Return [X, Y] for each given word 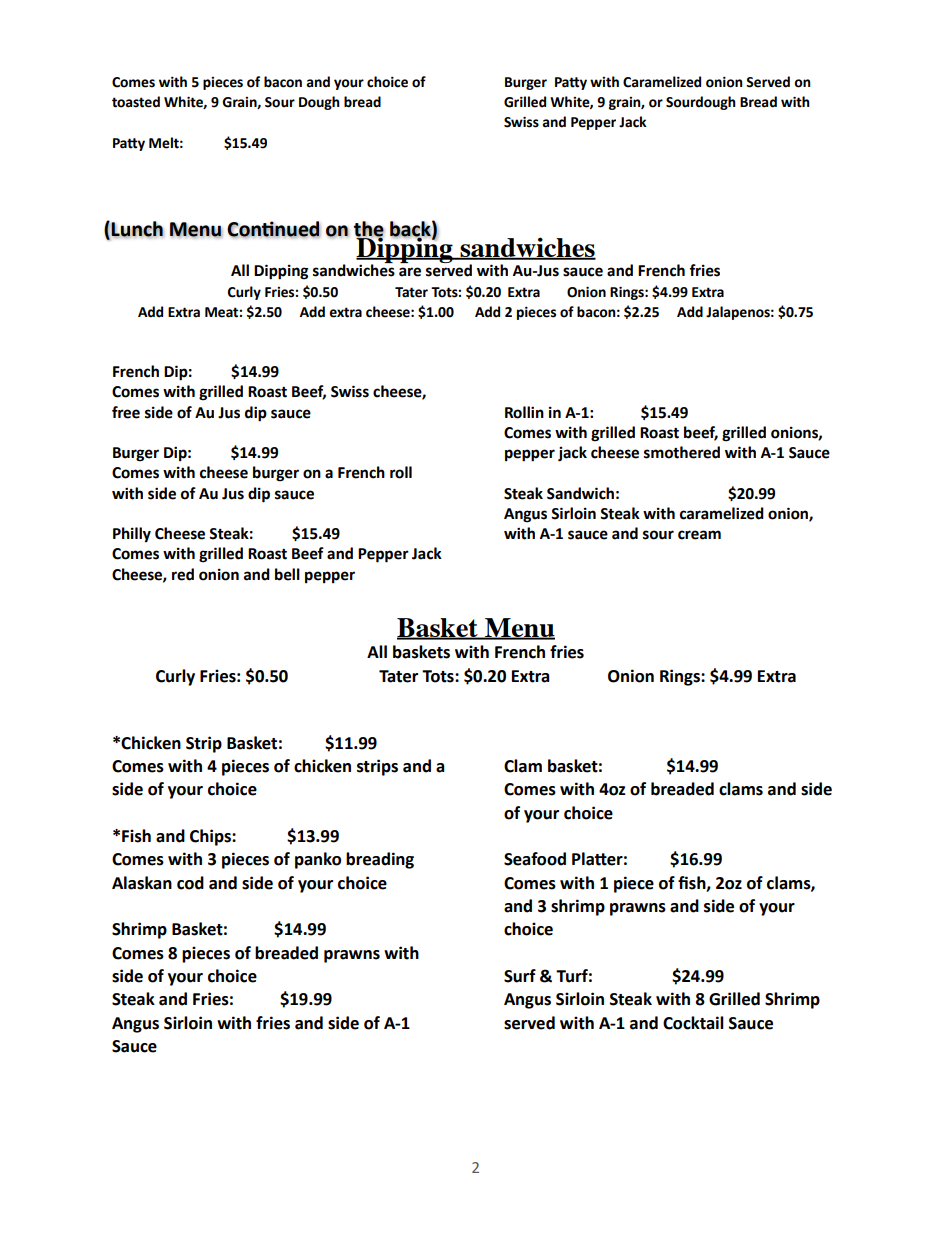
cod [190, 883]
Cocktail [693, 1023]
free [126, 412]
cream [699, 535]
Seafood [535, 859]
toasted [136, 102]
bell [287, 574]
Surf [520, 976]
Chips [211, 837]
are [410, 272]
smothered [682, 452]
